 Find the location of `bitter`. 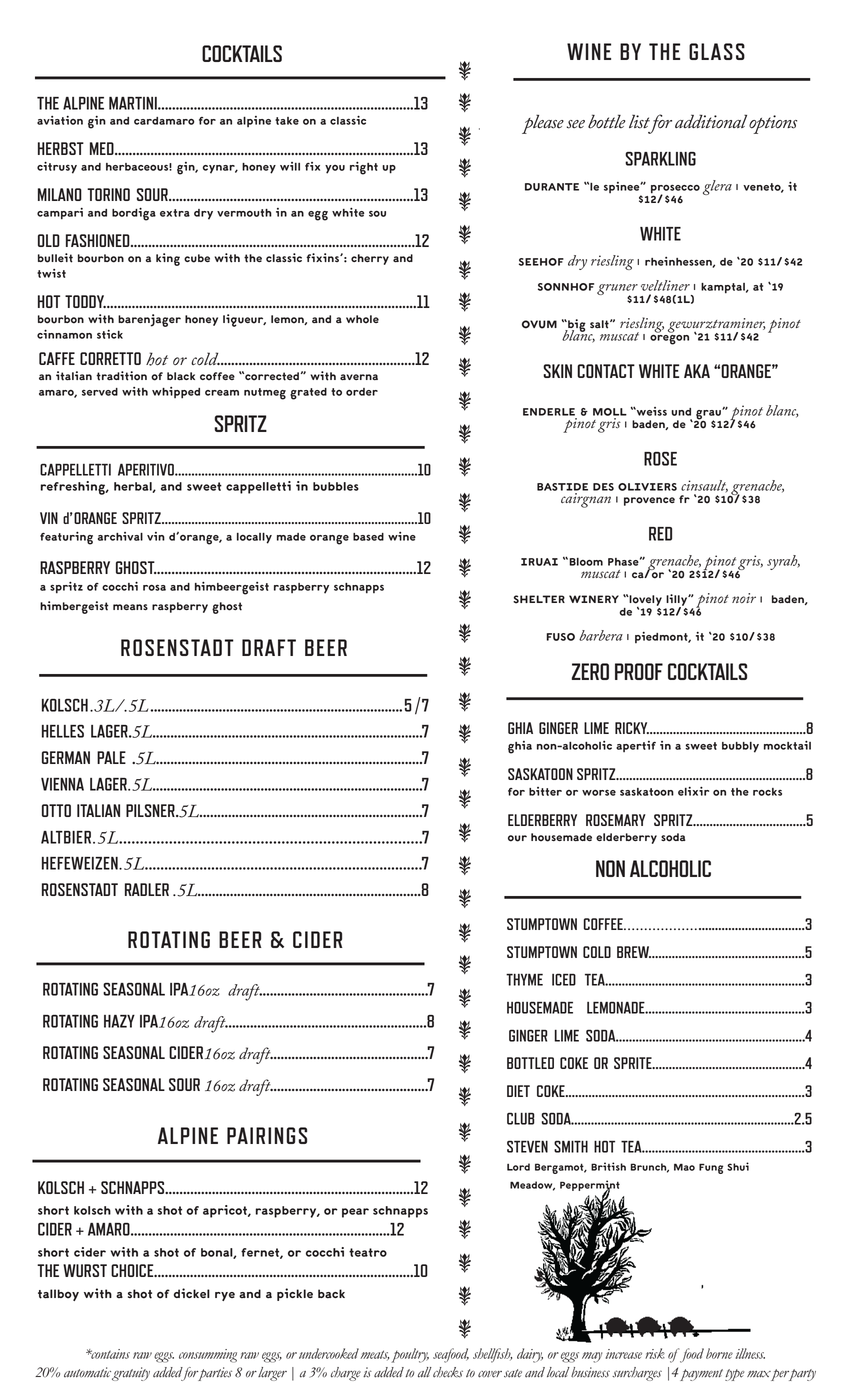

bitter is located at coordinates (545, 791).
